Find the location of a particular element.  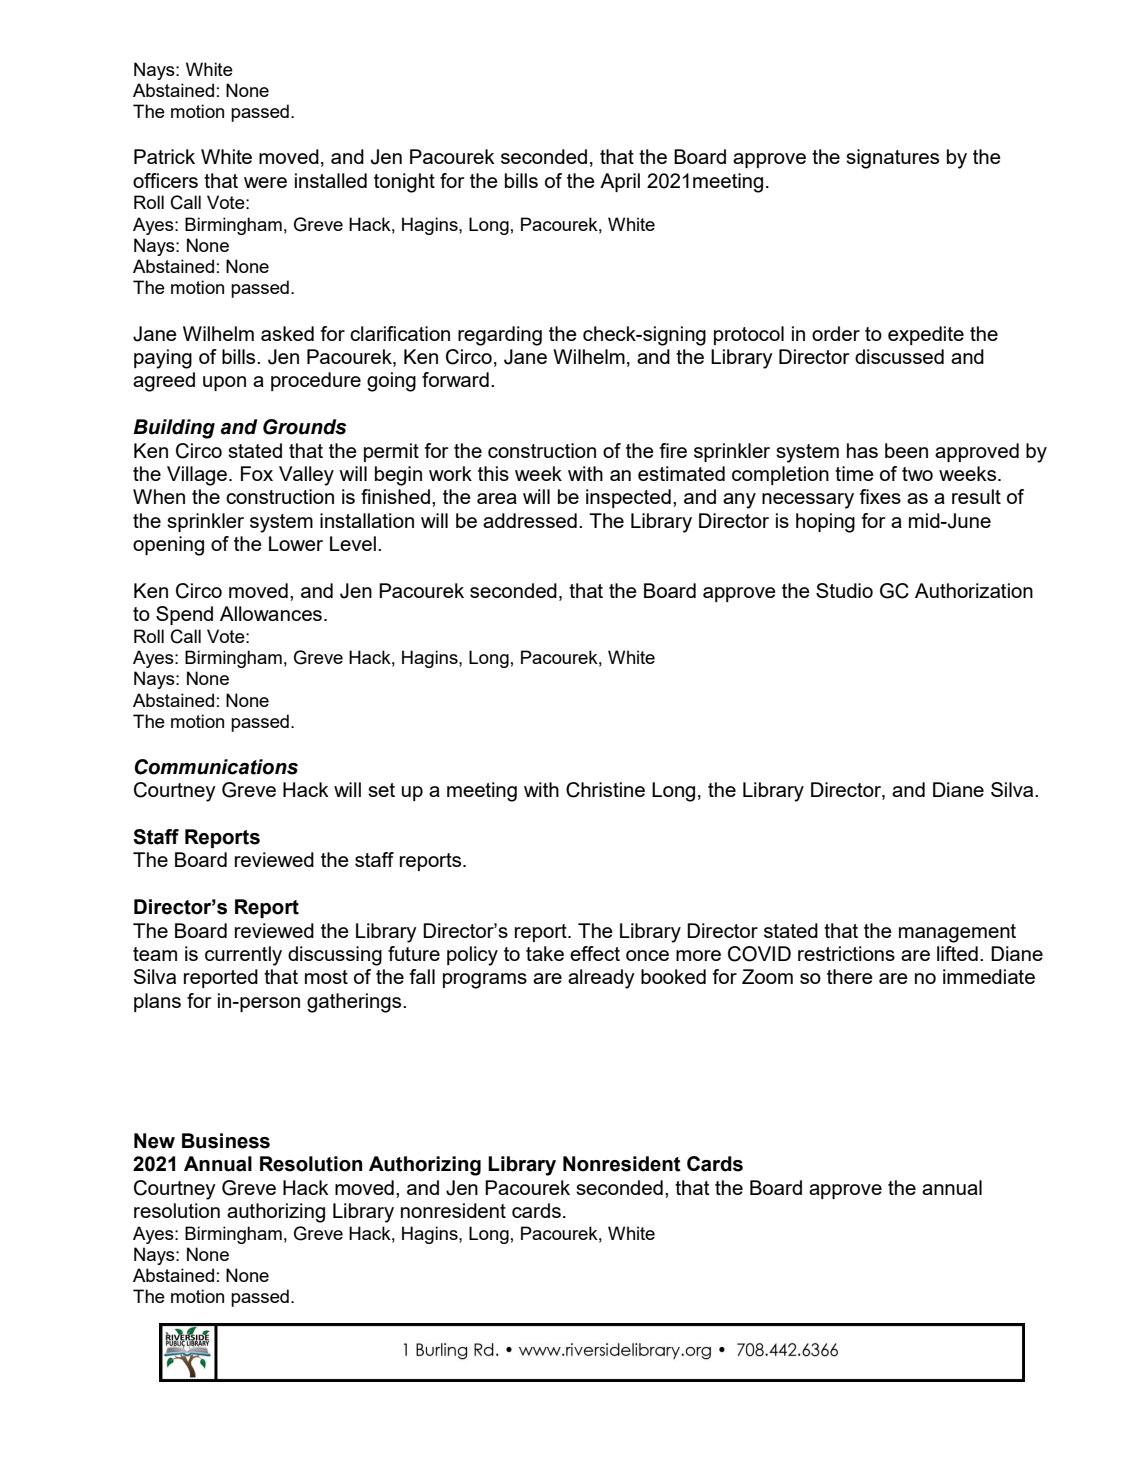

April is located at coordinates (620, 182).
